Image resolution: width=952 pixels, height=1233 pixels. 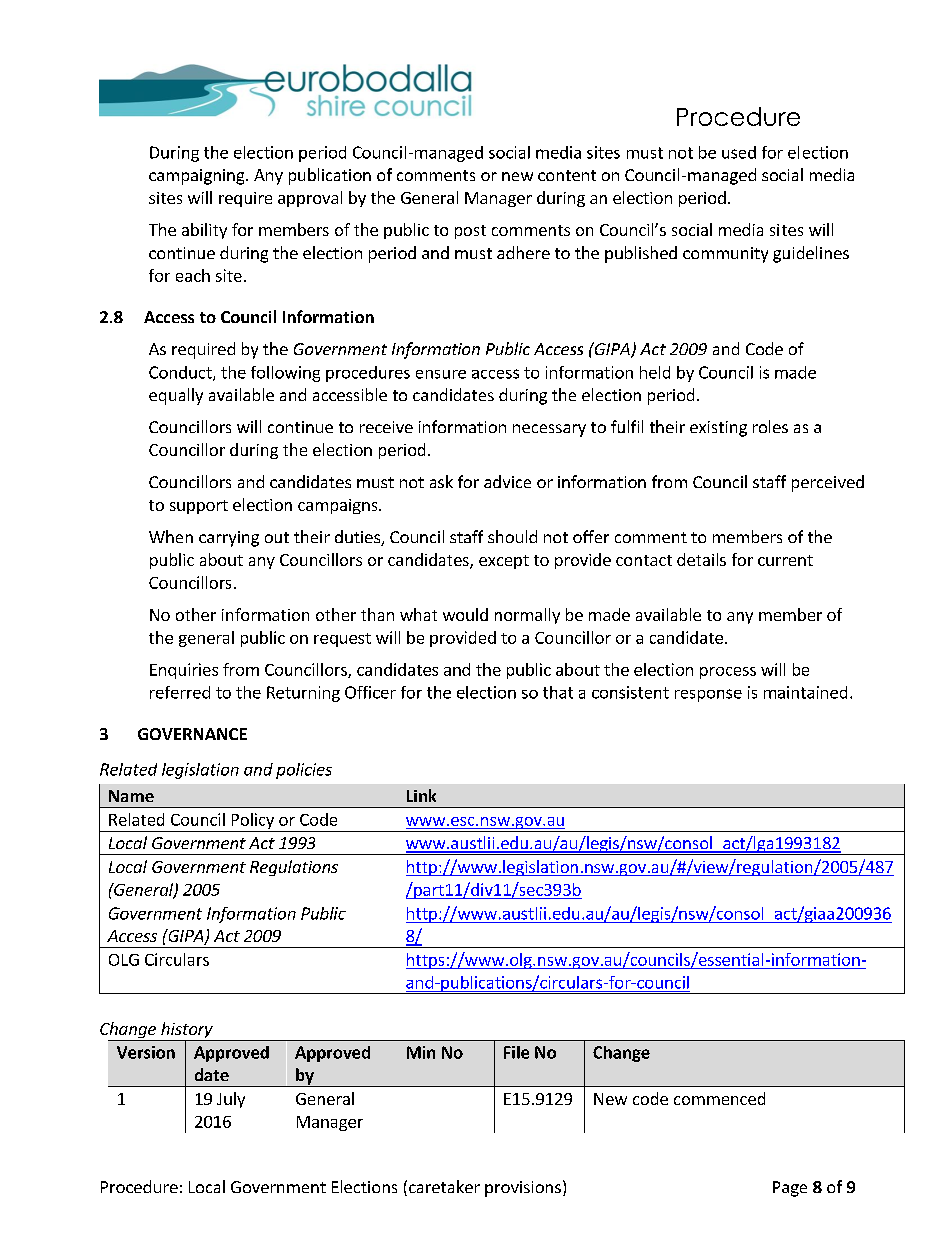 I want to click on advice, so click(x=507, y=481).
